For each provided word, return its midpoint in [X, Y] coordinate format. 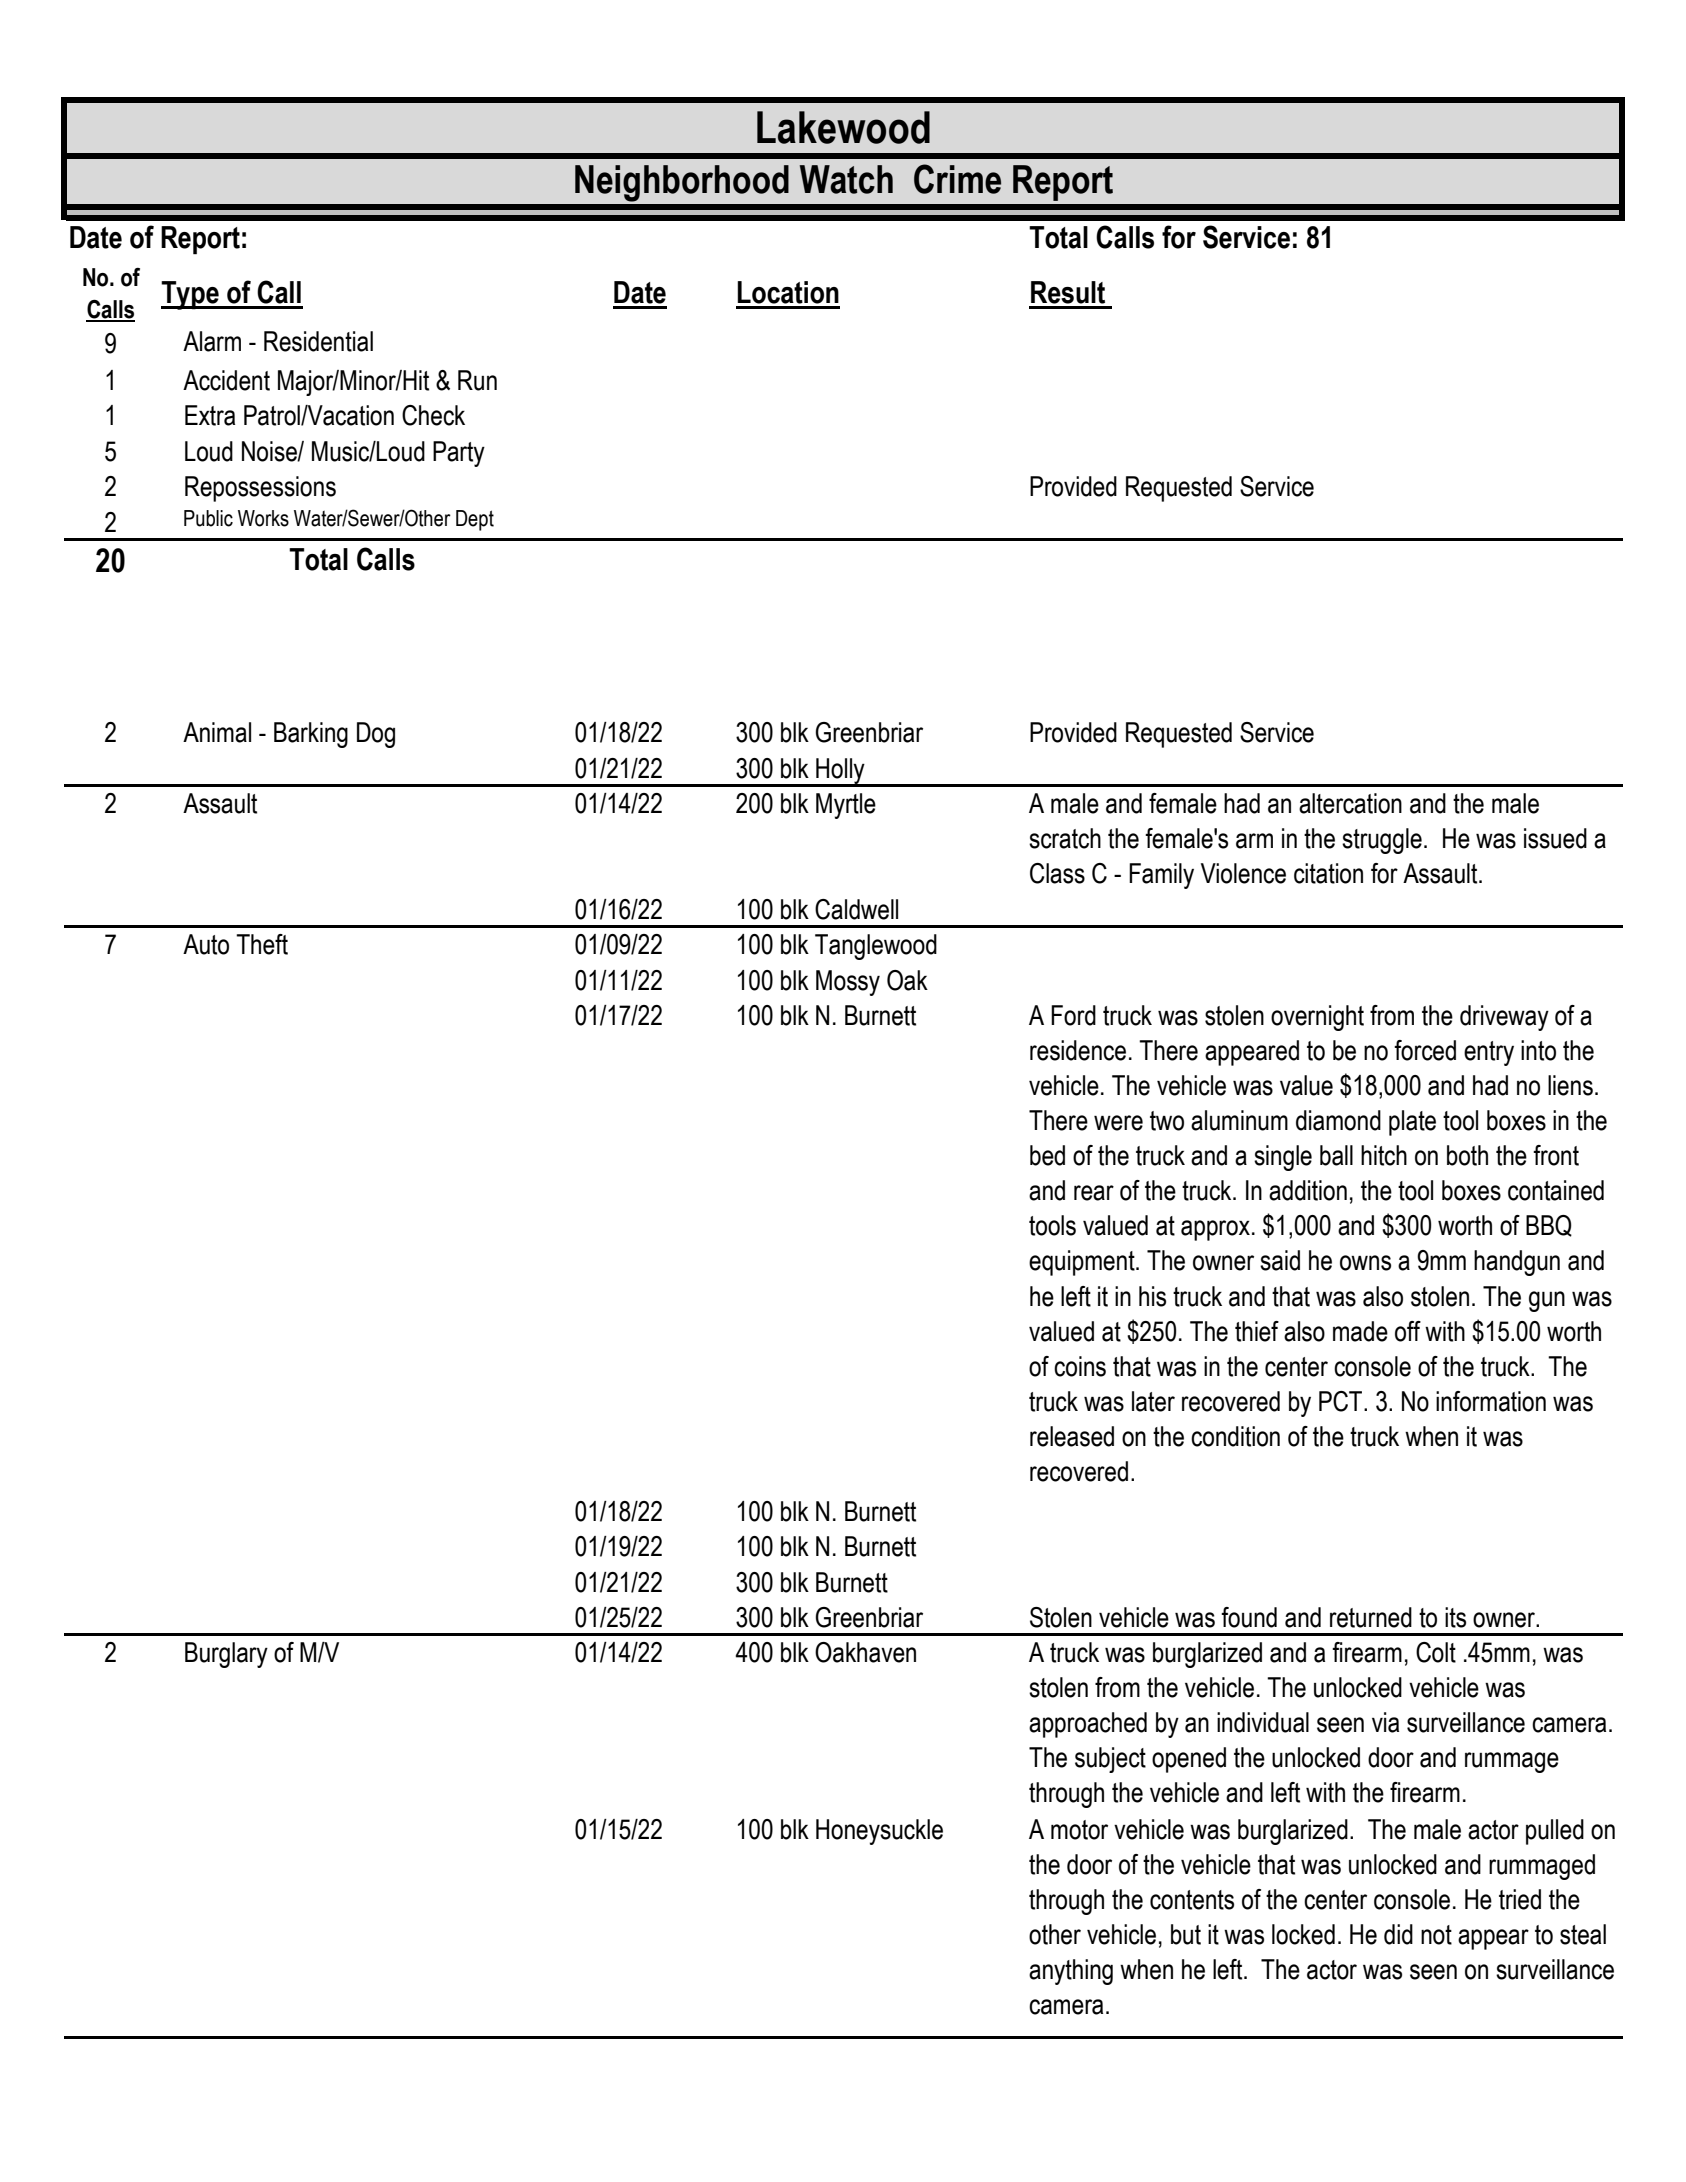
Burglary [226, 1655]
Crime [957, 179]
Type [191, 295]
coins [1080, 1366]
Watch [846, 179]
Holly [840, 772]
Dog [376, 735]
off [1408, 1331]
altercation [1350, 803]
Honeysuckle [879, 1832]
